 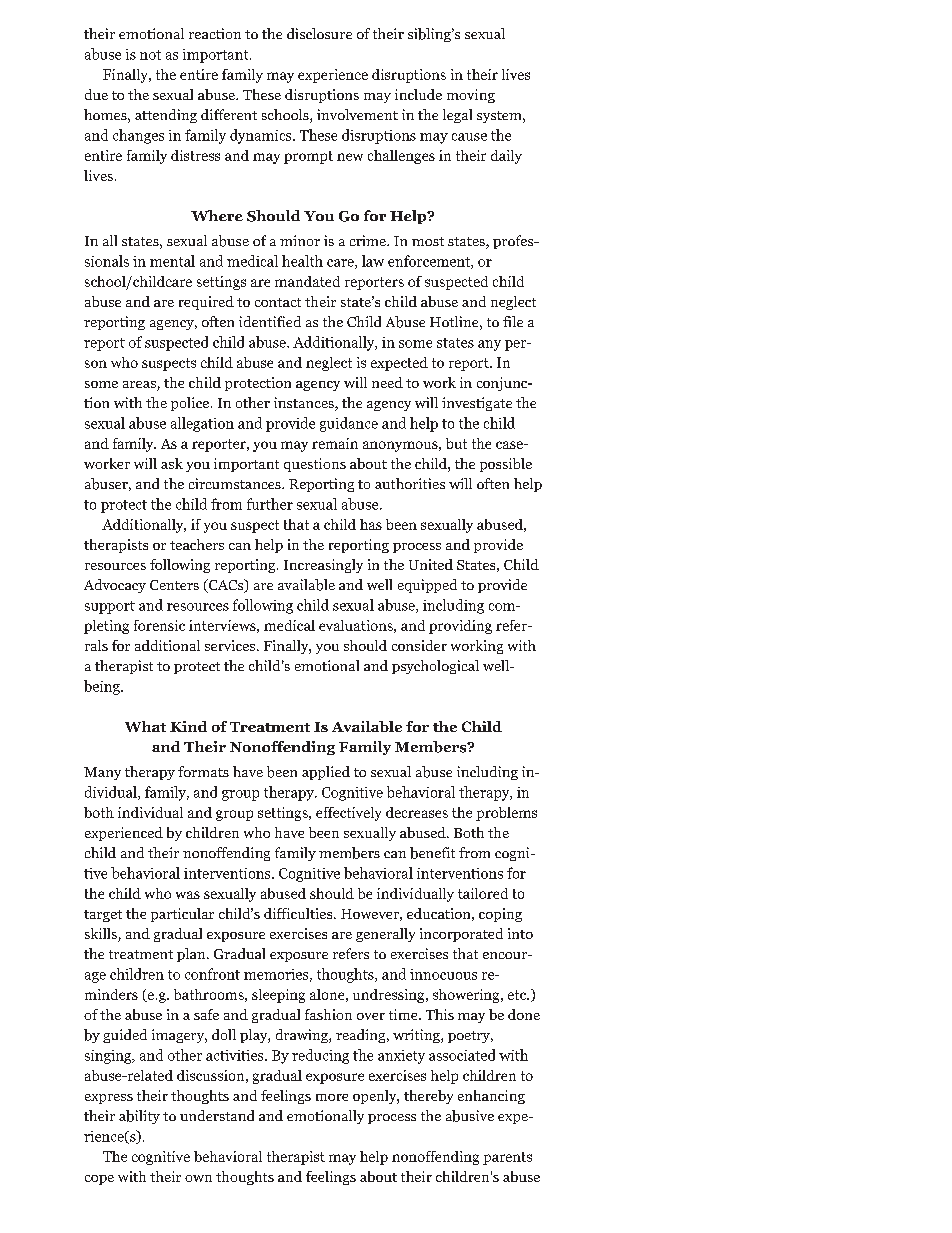 What do you see at coordinates (471, 96) in the screenshot?
I see `moving` at bounding box center [471, 96].
